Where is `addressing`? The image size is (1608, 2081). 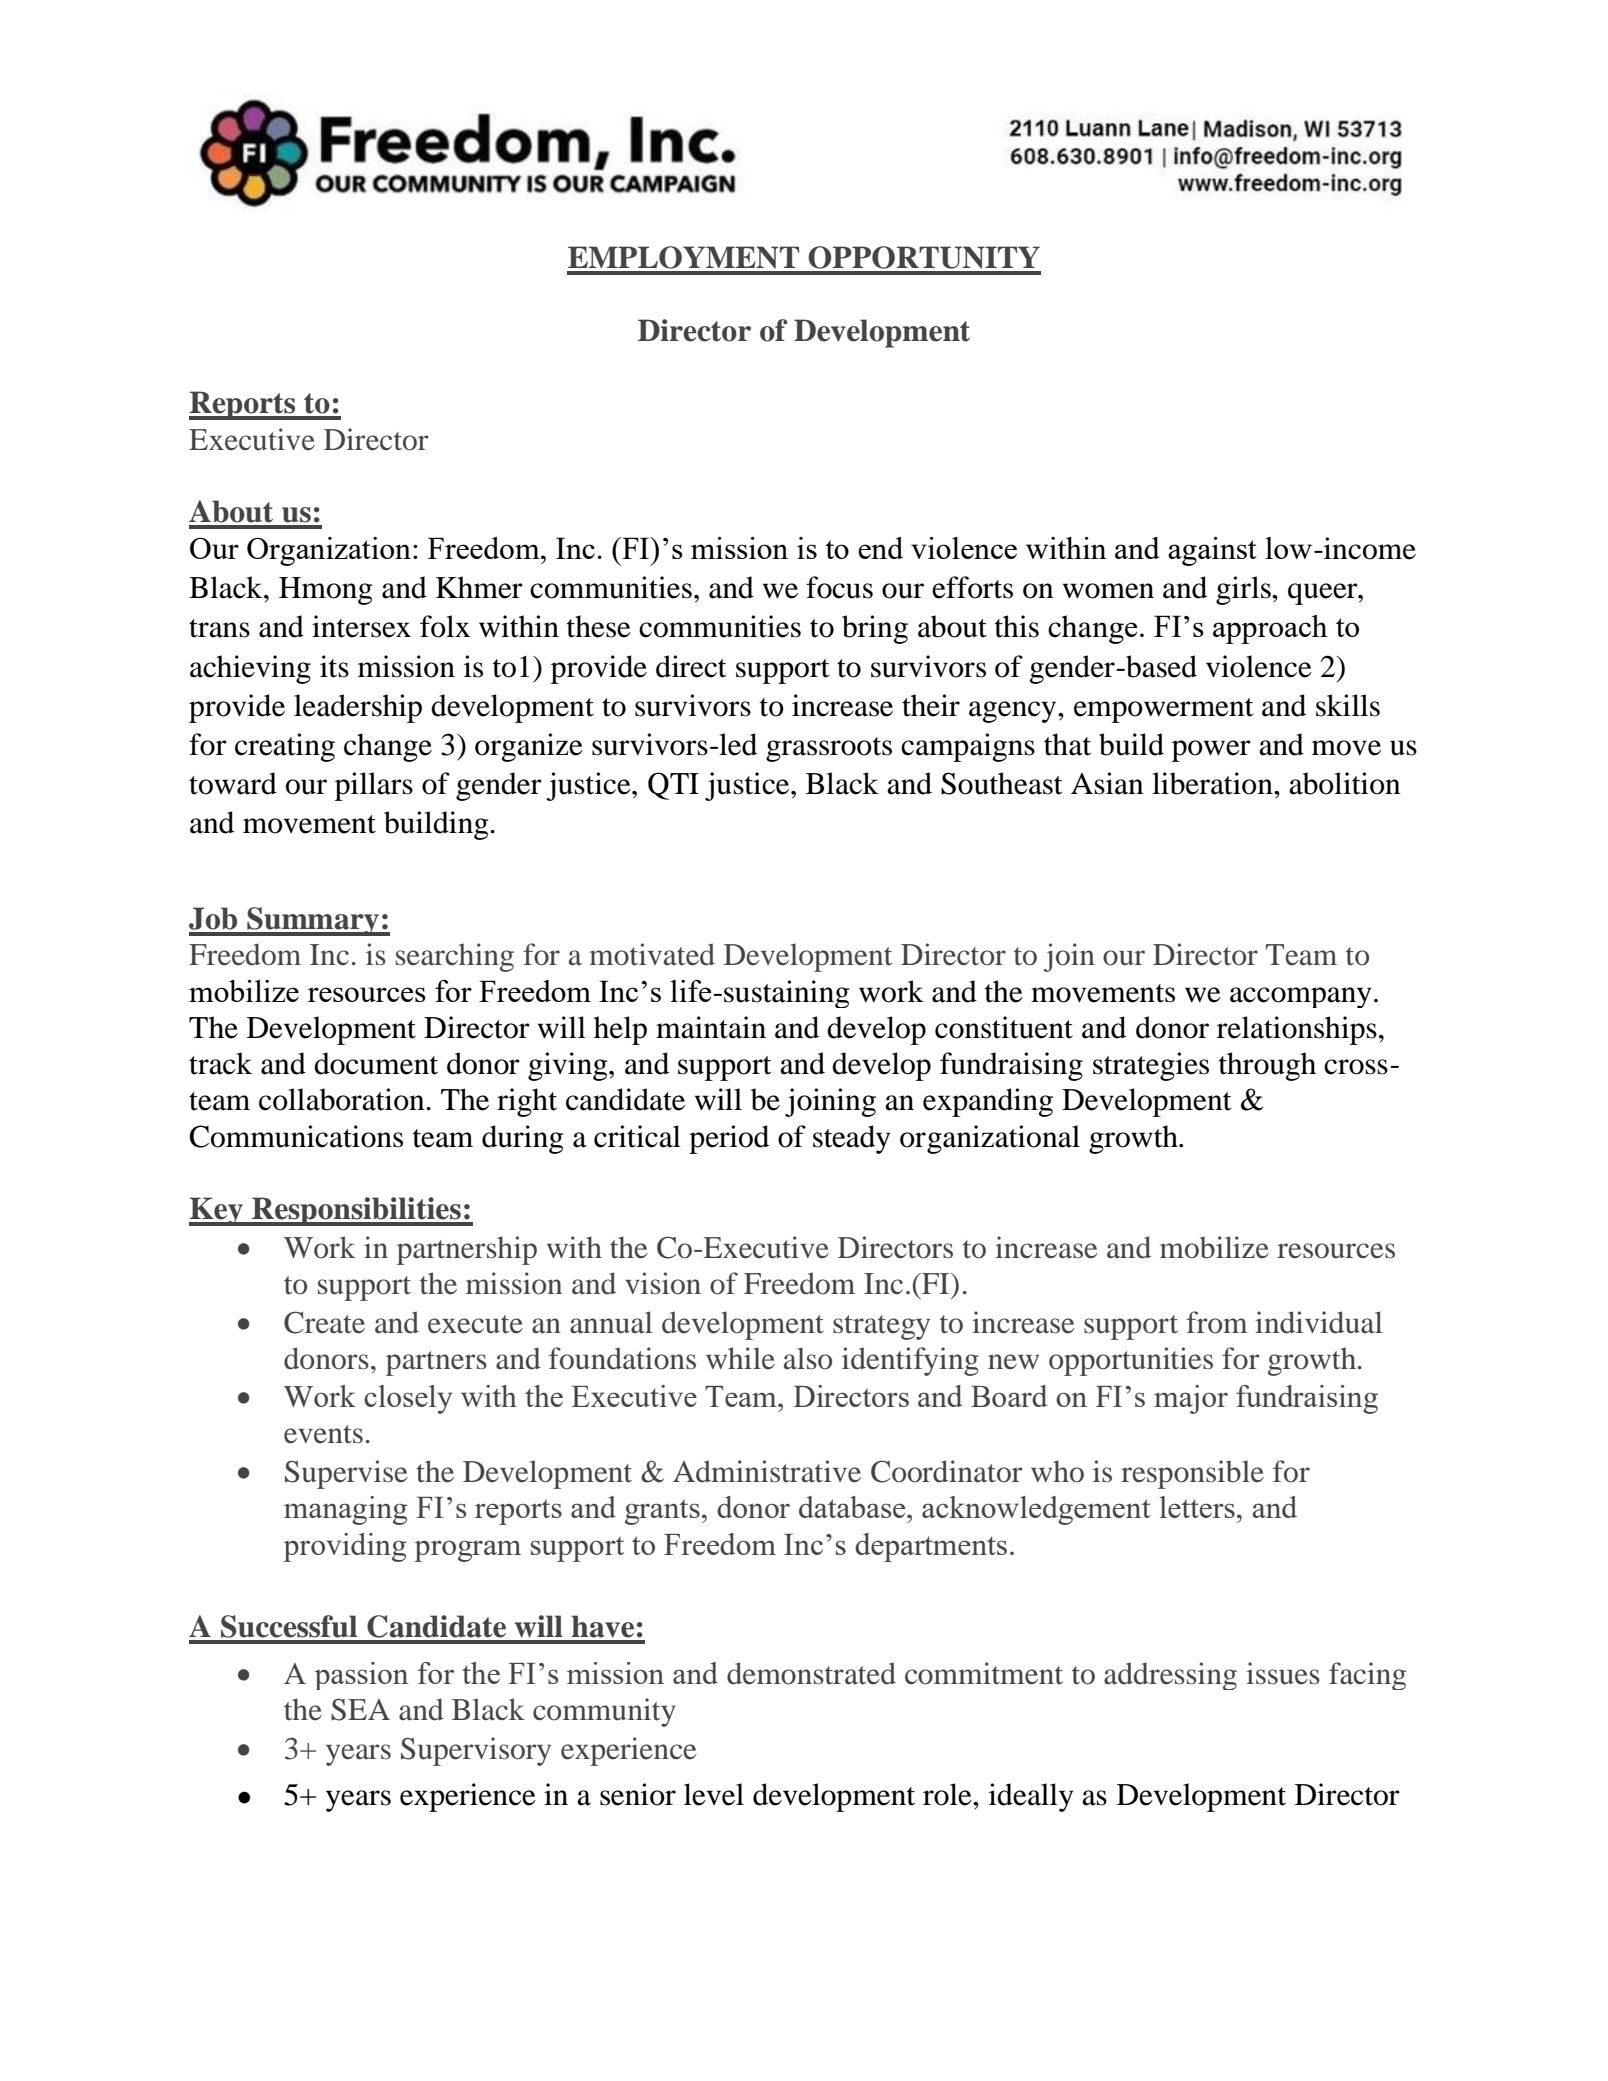 addressing is located at coordinates (1170, 1676).
